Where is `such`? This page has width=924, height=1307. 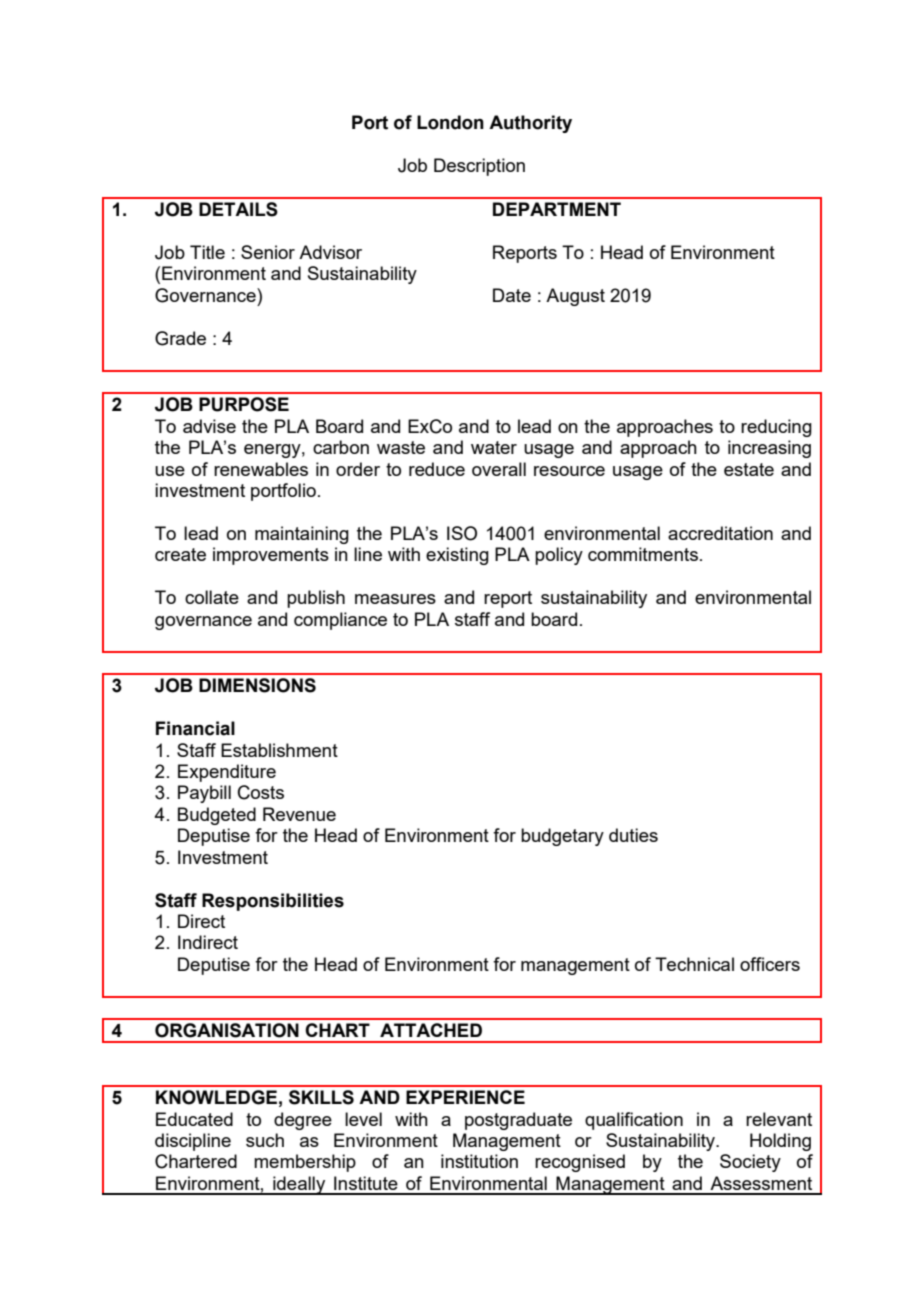 such is located at coordinates (265, 1140).
